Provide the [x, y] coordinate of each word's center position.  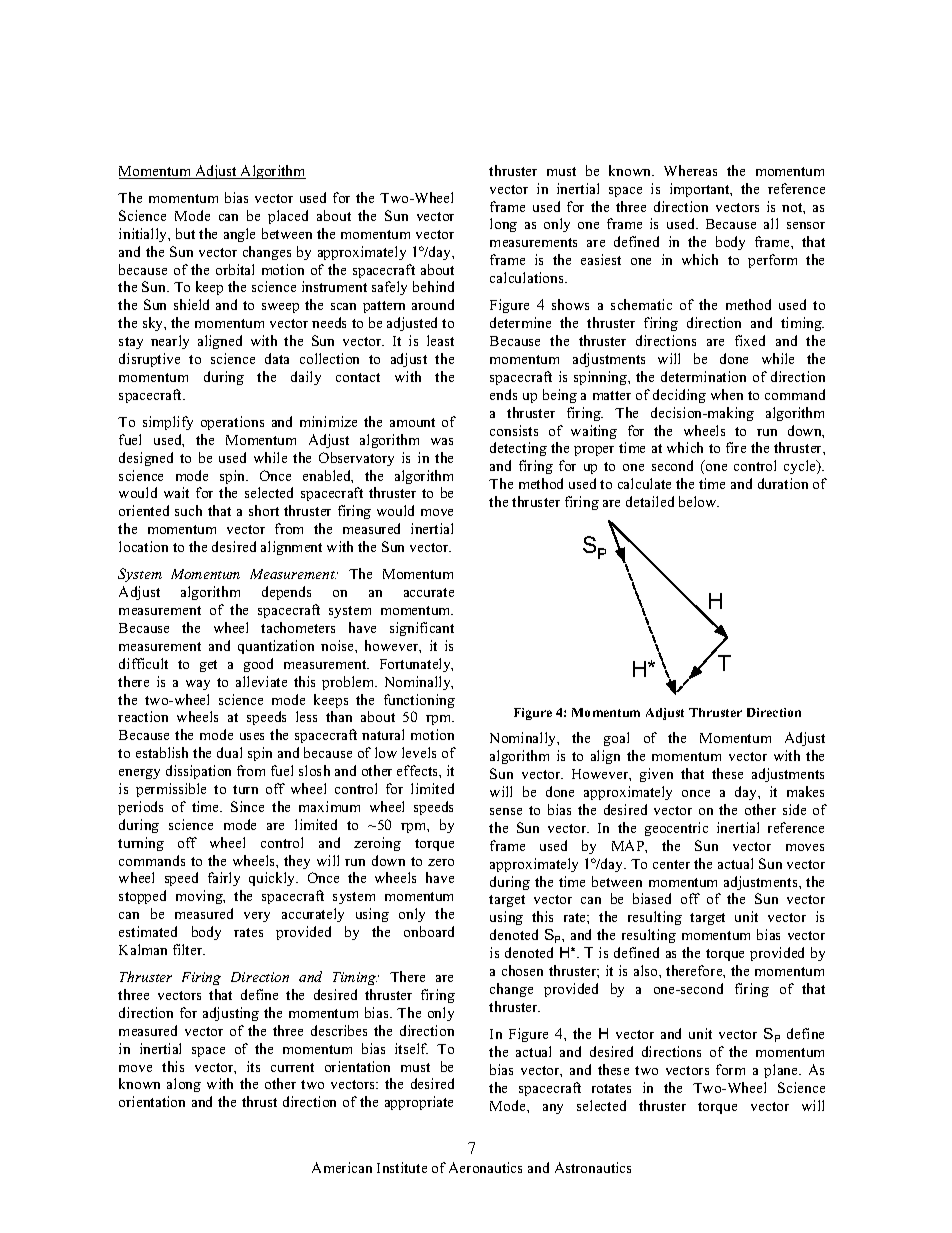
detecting [518, 449]
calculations [528, 277]
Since [247, 806]
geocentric [676, 829]
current [292, 1067]
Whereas [690, 170]
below [699, 501]
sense [506, 811]
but [185, 233]
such [188, 510]
